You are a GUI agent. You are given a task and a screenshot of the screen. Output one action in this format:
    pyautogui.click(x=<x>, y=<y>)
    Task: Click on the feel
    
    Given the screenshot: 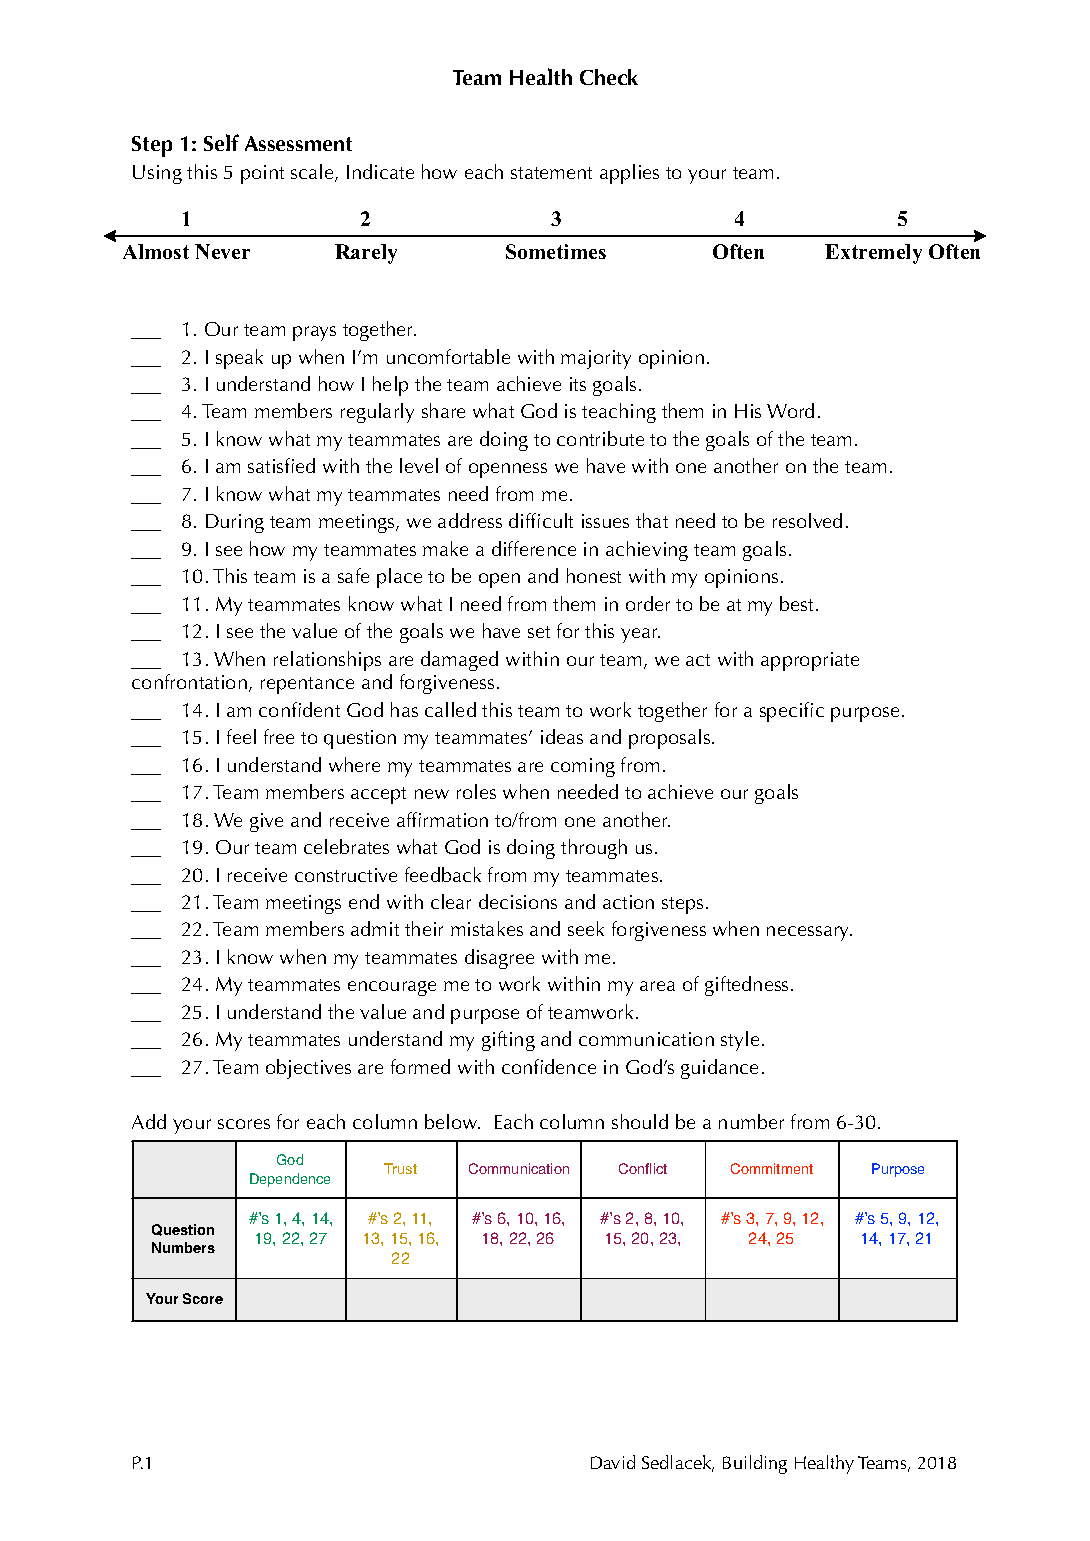 What is the action you would take?
    pyautogui.click(x=241, y=736)
